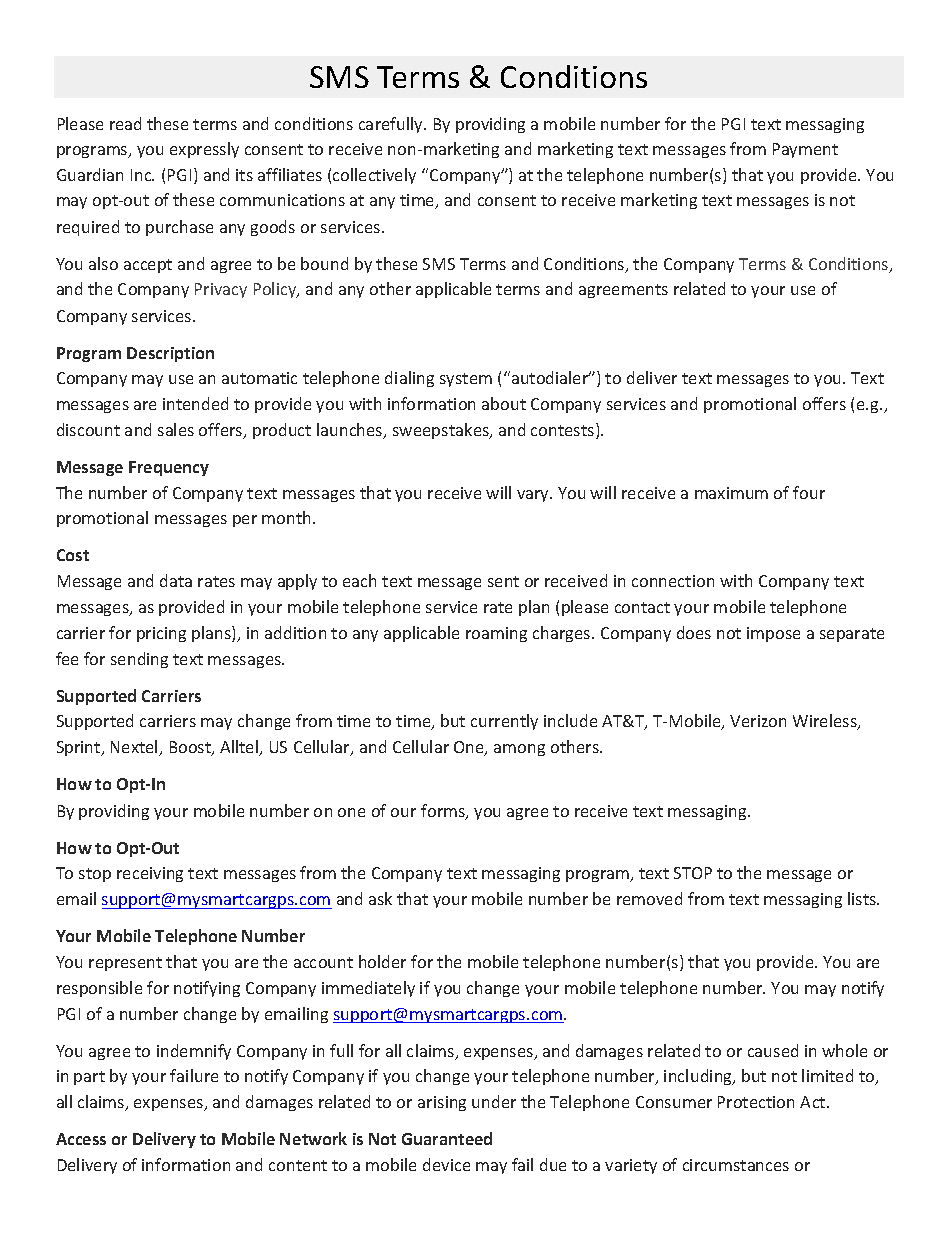 This screenshot has width=952, height=1233. What do you see at coordinates (81, 1139) in the screenshot?
I see `Access` at bounding box center [81, 1139].
